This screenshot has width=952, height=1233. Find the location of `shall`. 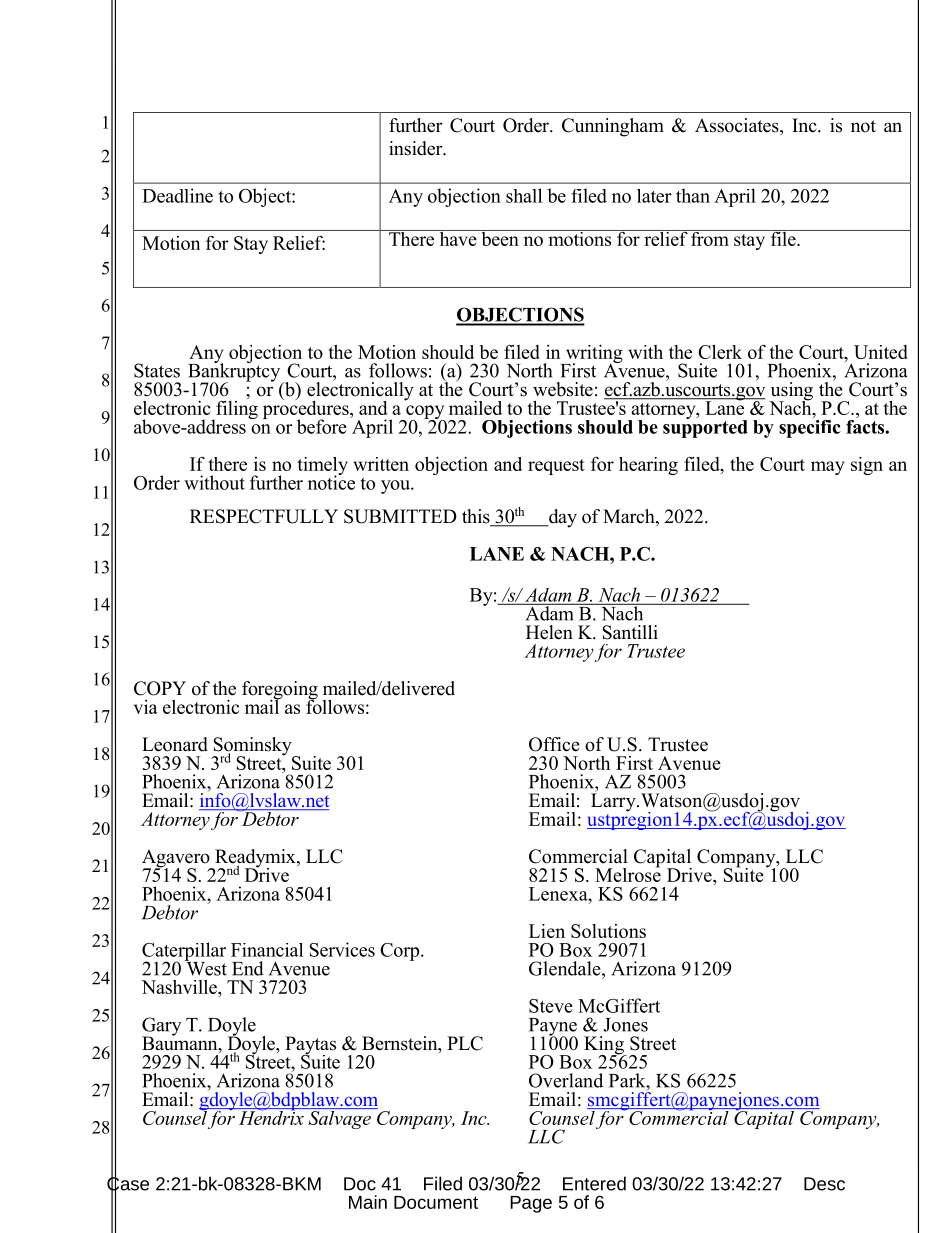

shall is located at coordinates (524, 195).
